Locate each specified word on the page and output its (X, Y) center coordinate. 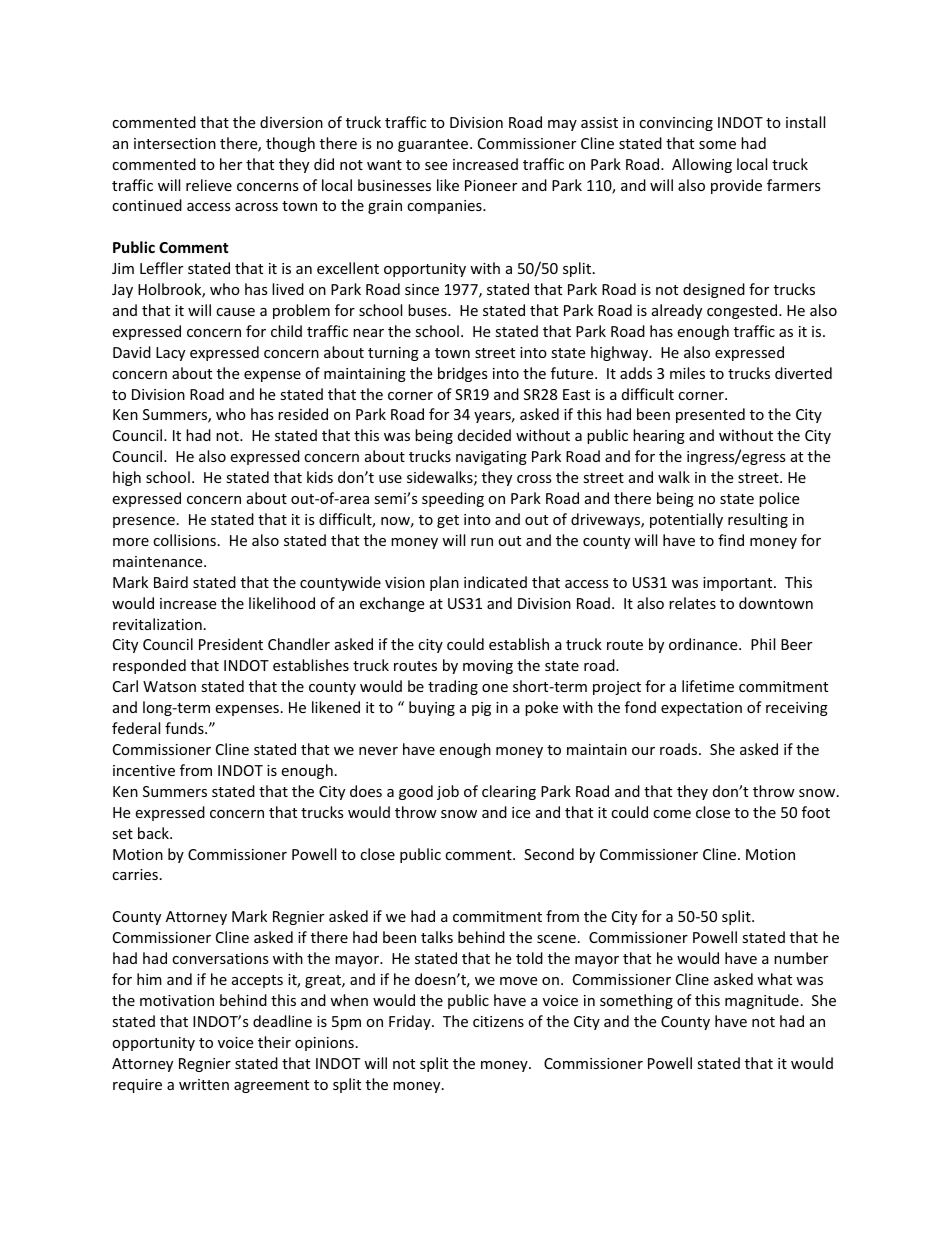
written (204, 1084)
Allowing (702, 165)
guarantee (434, 145)
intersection (175, 143)
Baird (171, 582)
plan (444, 583)
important (739, 584)
